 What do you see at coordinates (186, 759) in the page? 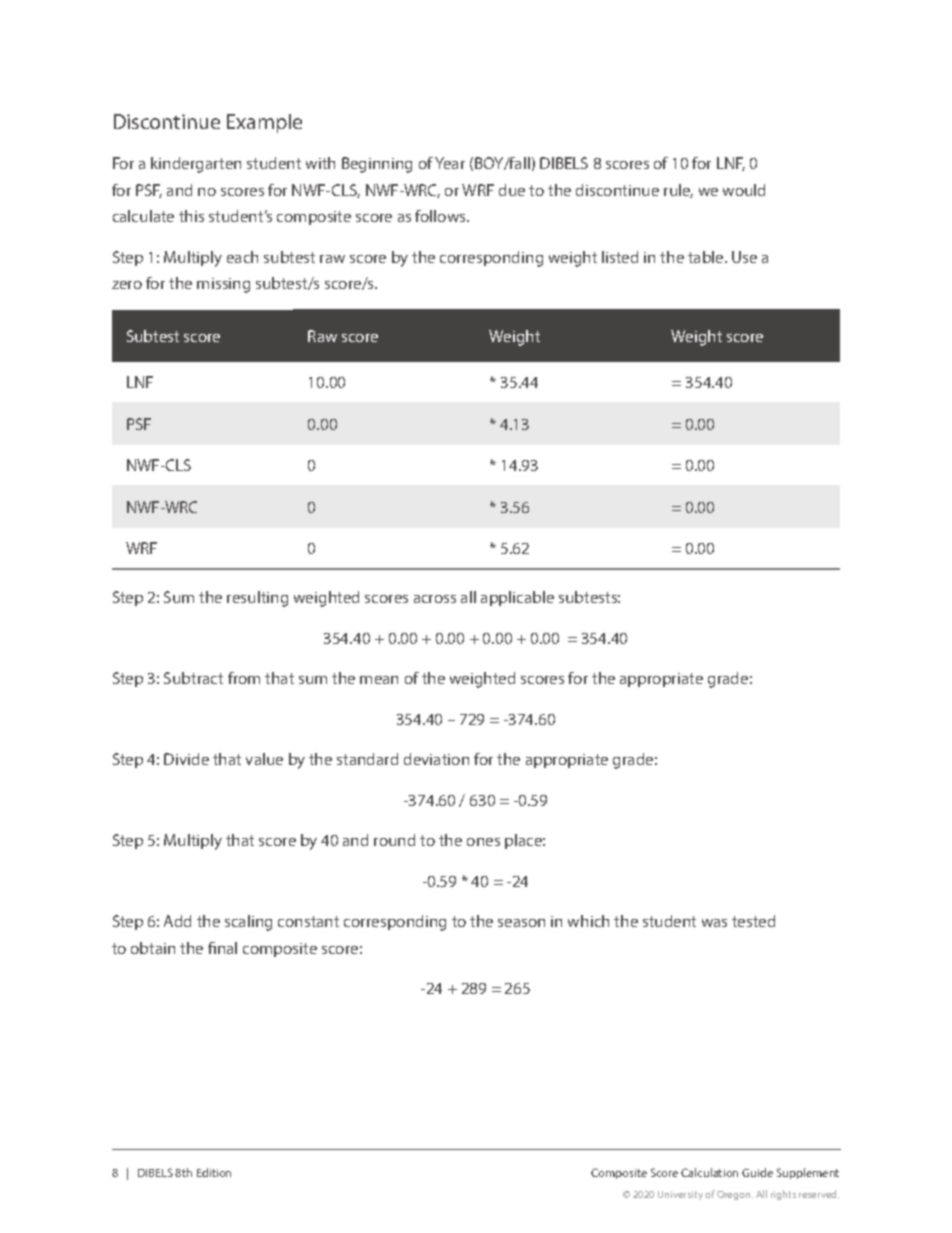
I see `Divide` at bounding box center [186, 759].
